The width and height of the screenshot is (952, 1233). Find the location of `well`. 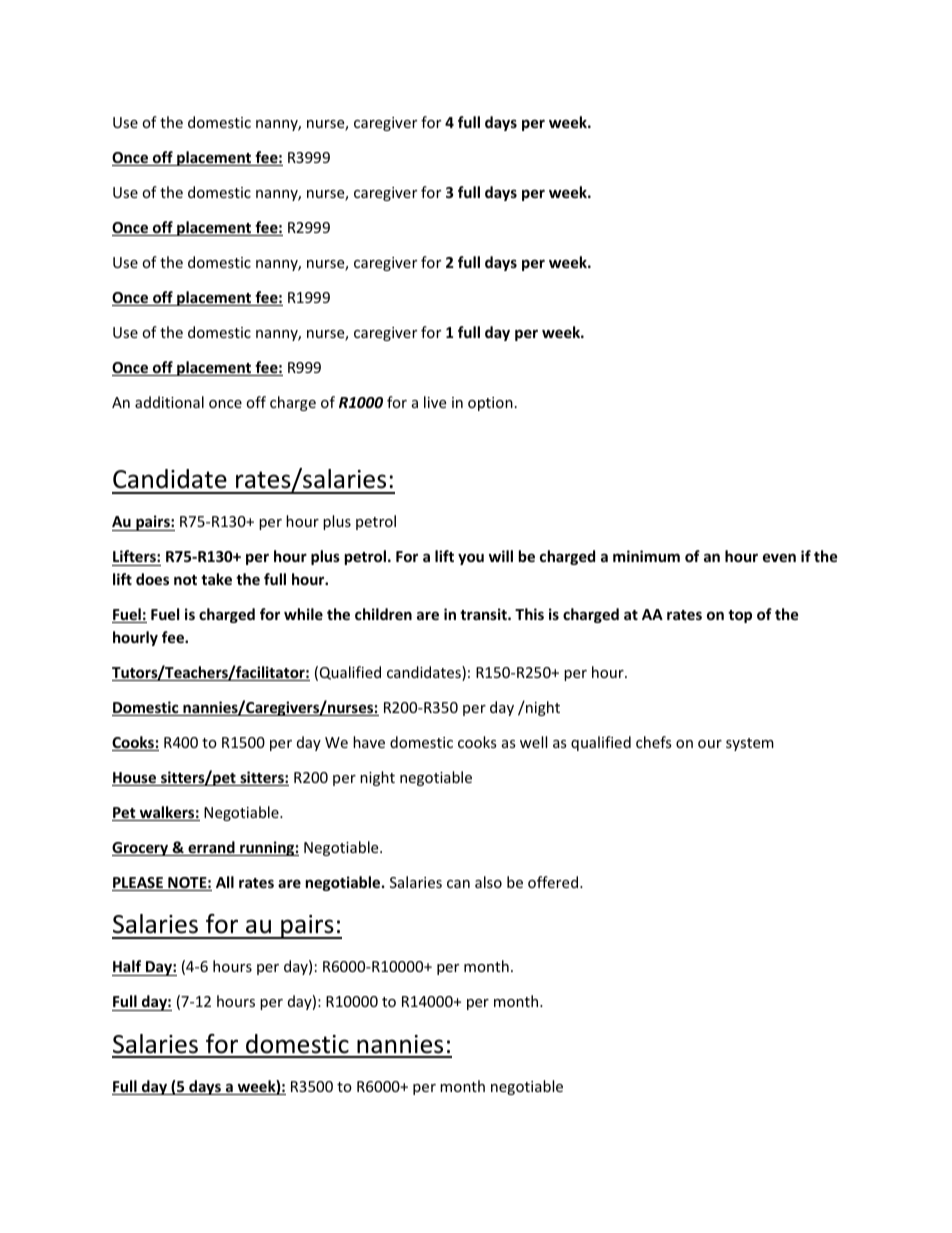

well is located at coordinates (533, 742).
